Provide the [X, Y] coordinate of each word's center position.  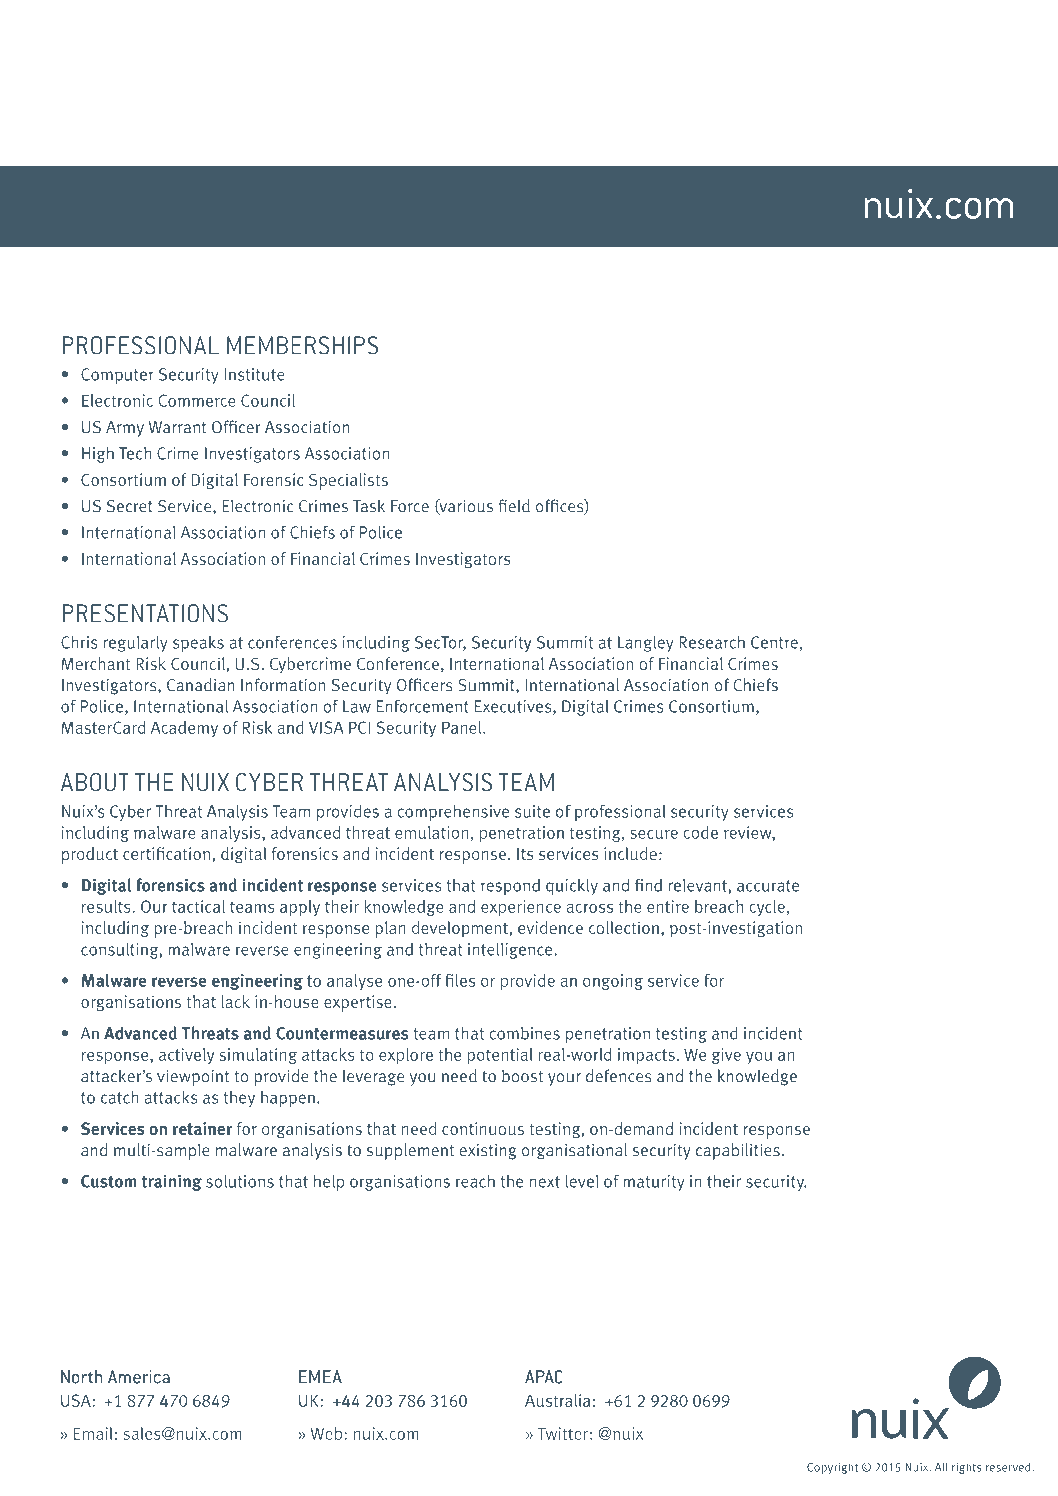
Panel [463, 727]
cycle [767, 908]
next [544, 1182]
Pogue [342, 133]
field [514, 506]
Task [369, 506]
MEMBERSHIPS [302, 345]
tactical [198, 906]
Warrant [177, 427]
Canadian [201, 685]
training [171, 1182]
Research [712, 642]
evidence [550, 927]
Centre [774, 642]
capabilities [738, 1151]
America [139, 1377]
